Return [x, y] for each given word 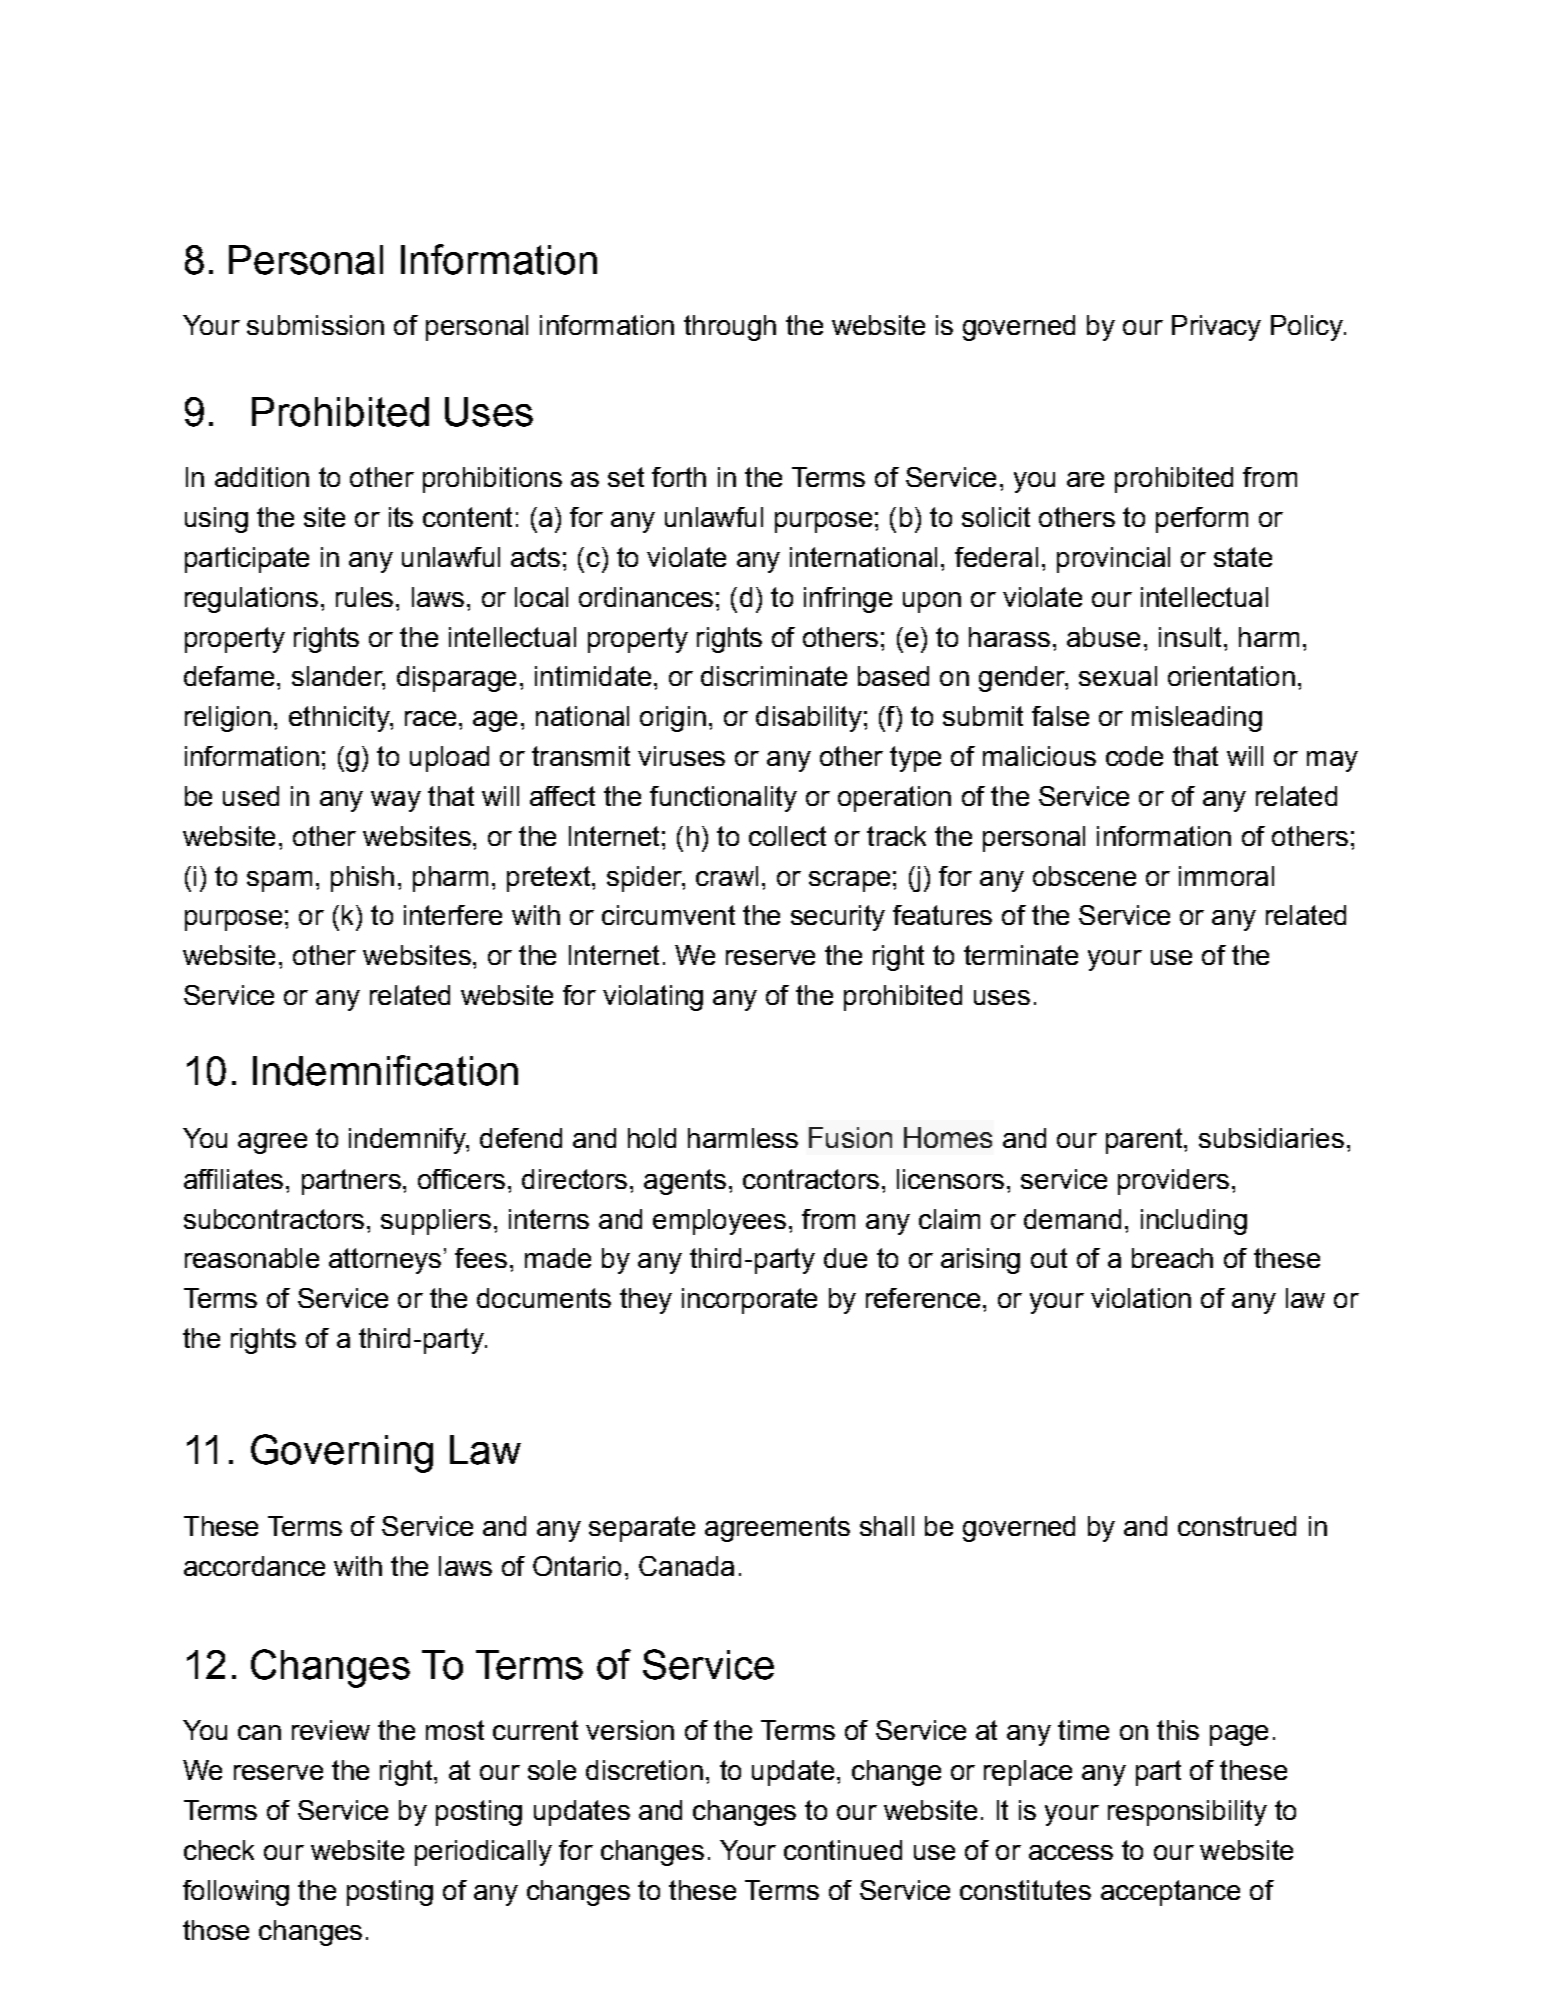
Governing [342, 1453]
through [730, 328]
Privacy [1216, 328]
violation [1141, 1298]
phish [362, 879]
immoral [1226, 876]
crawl [727, 876]
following [236, 1893]
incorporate [749, 1301]
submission [315, 325]
